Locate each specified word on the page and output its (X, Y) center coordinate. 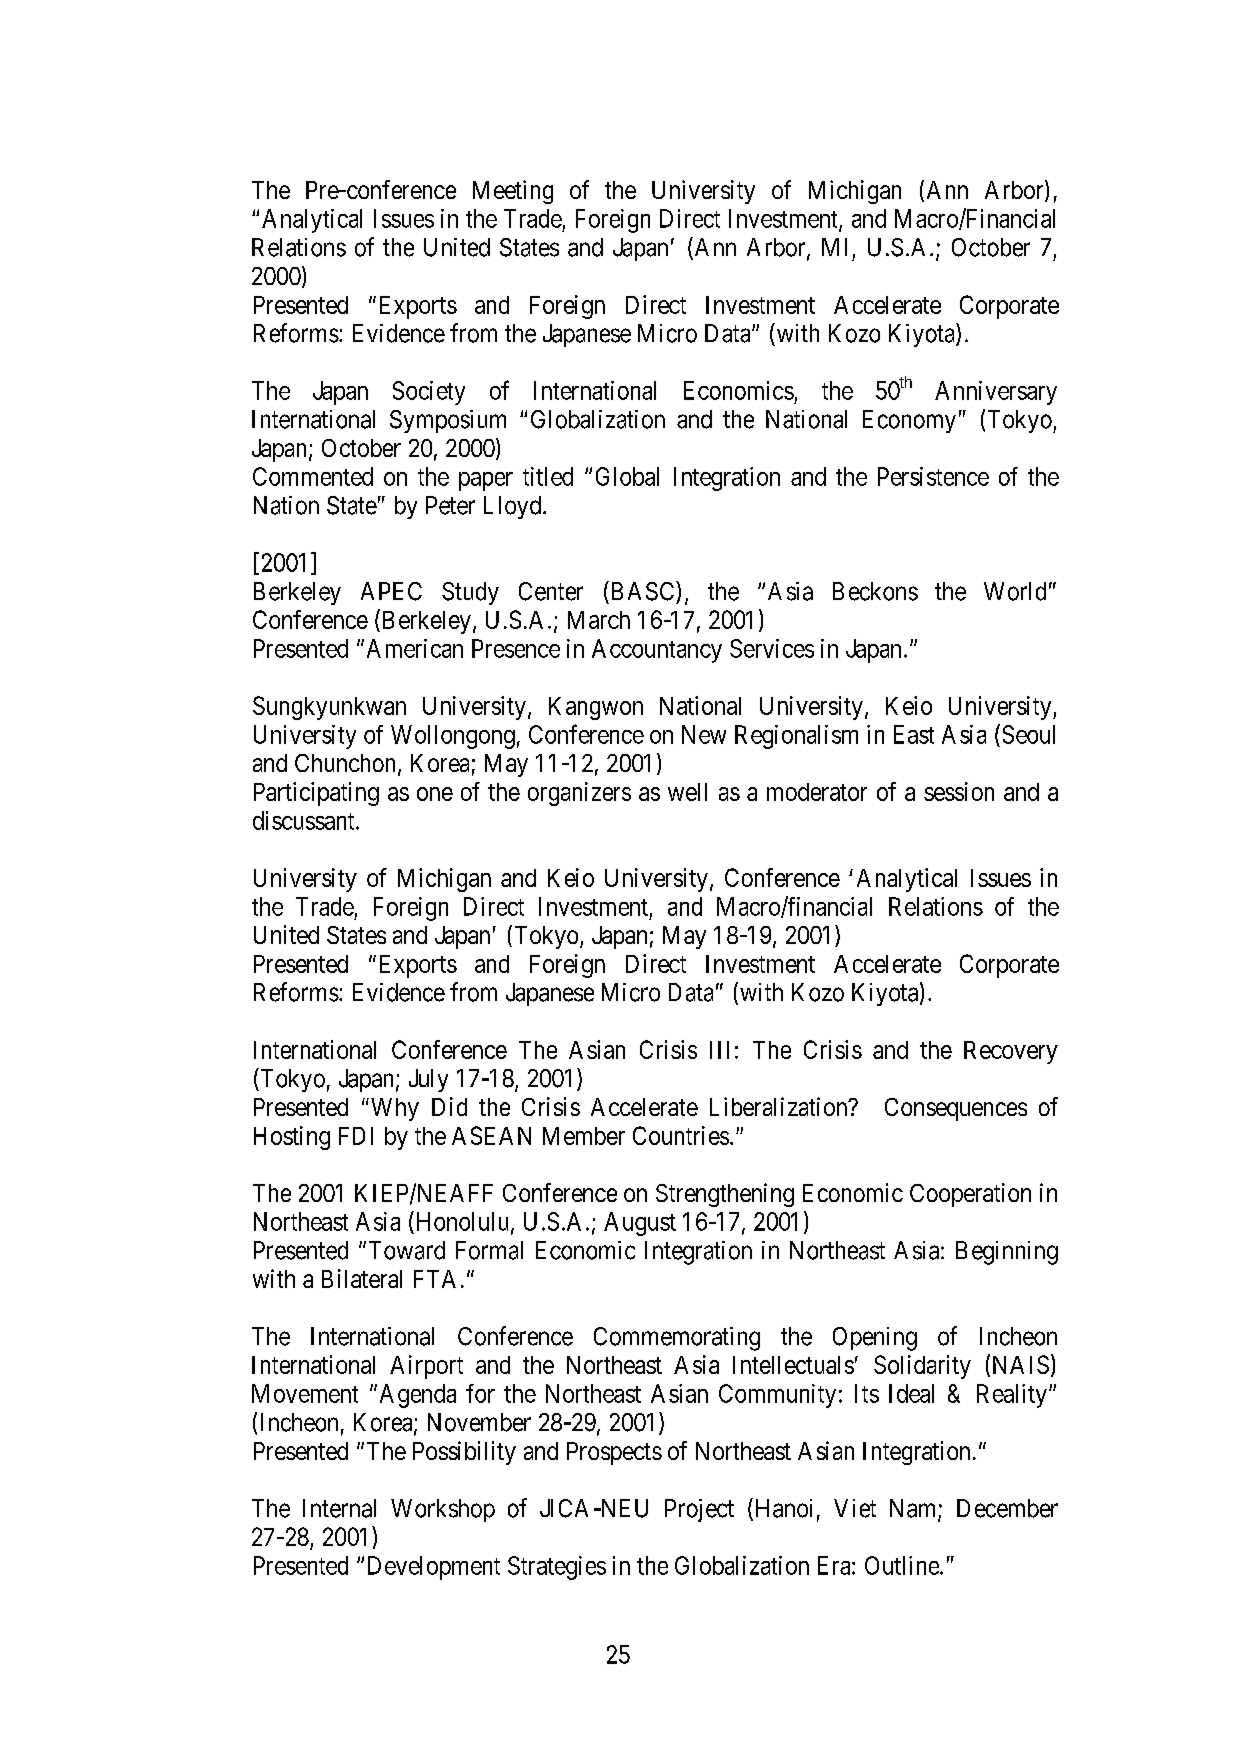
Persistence (933, 476)
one (435, 794)
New (704, 734)
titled (548, 476)
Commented (313, 476)
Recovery (1011, 1052)
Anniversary (996, 393)
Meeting (513, 192)
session (959, 791)
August (640, 1224)
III (719, 1050)
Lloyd (514, 507)
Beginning (1007, 1253)
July (428, 1080)
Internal (339, 1508)
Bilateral (362, 1278)
